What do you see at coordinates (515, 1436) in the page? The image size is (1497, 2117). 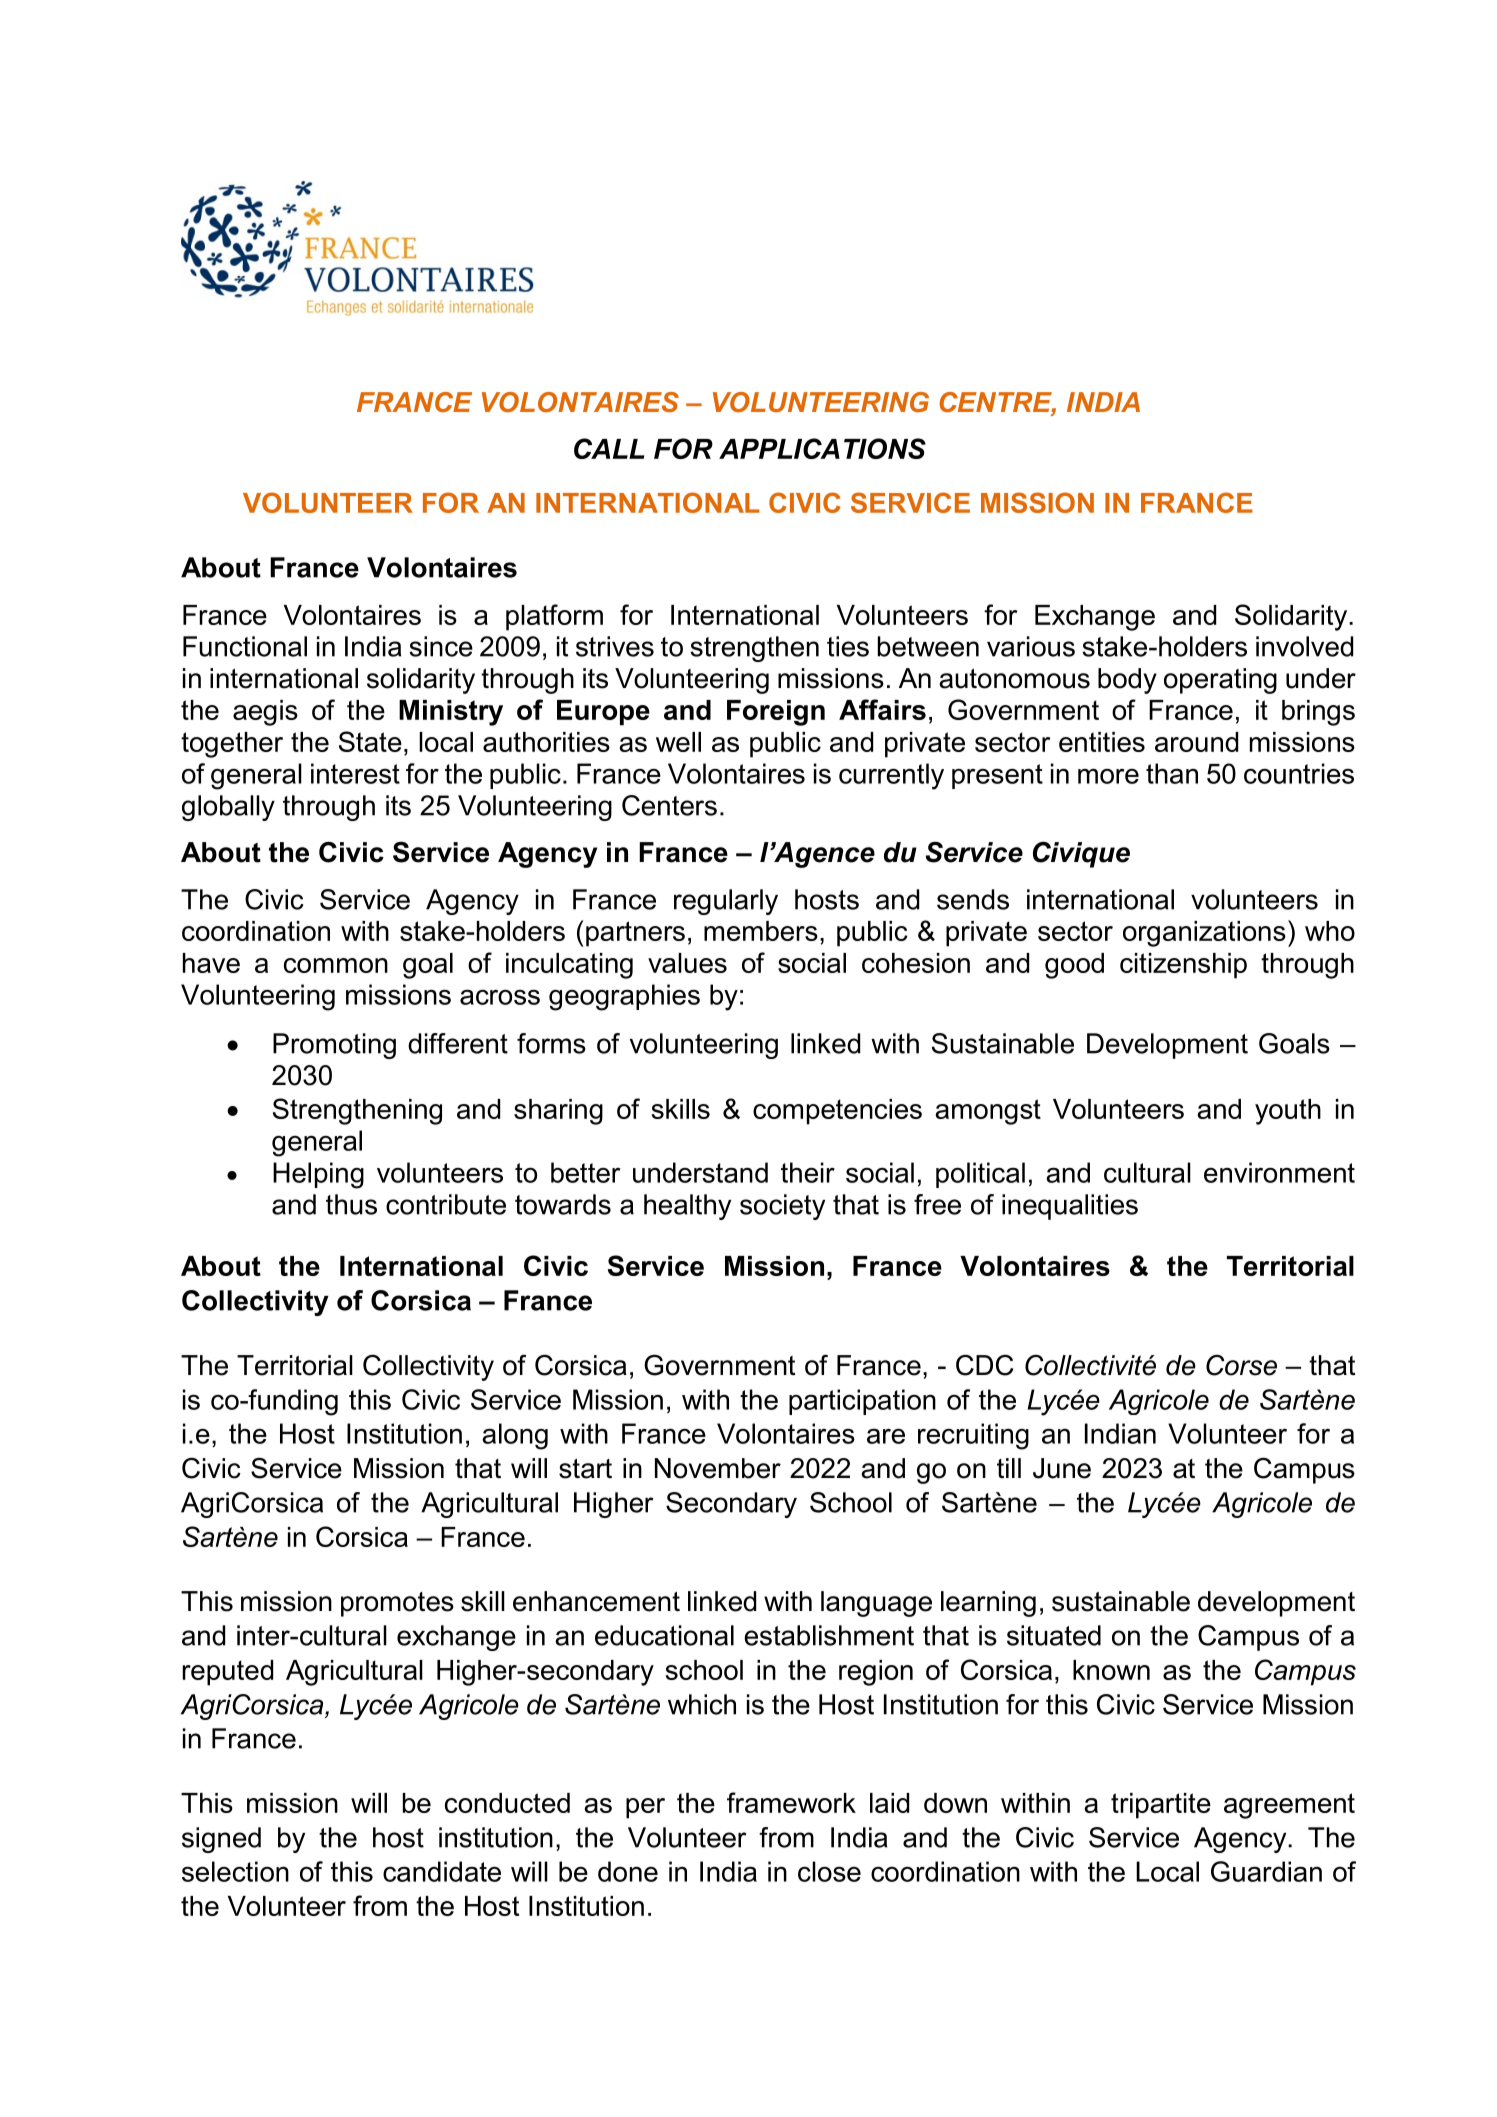 I see `along` at bounding box center [515, 1436].
